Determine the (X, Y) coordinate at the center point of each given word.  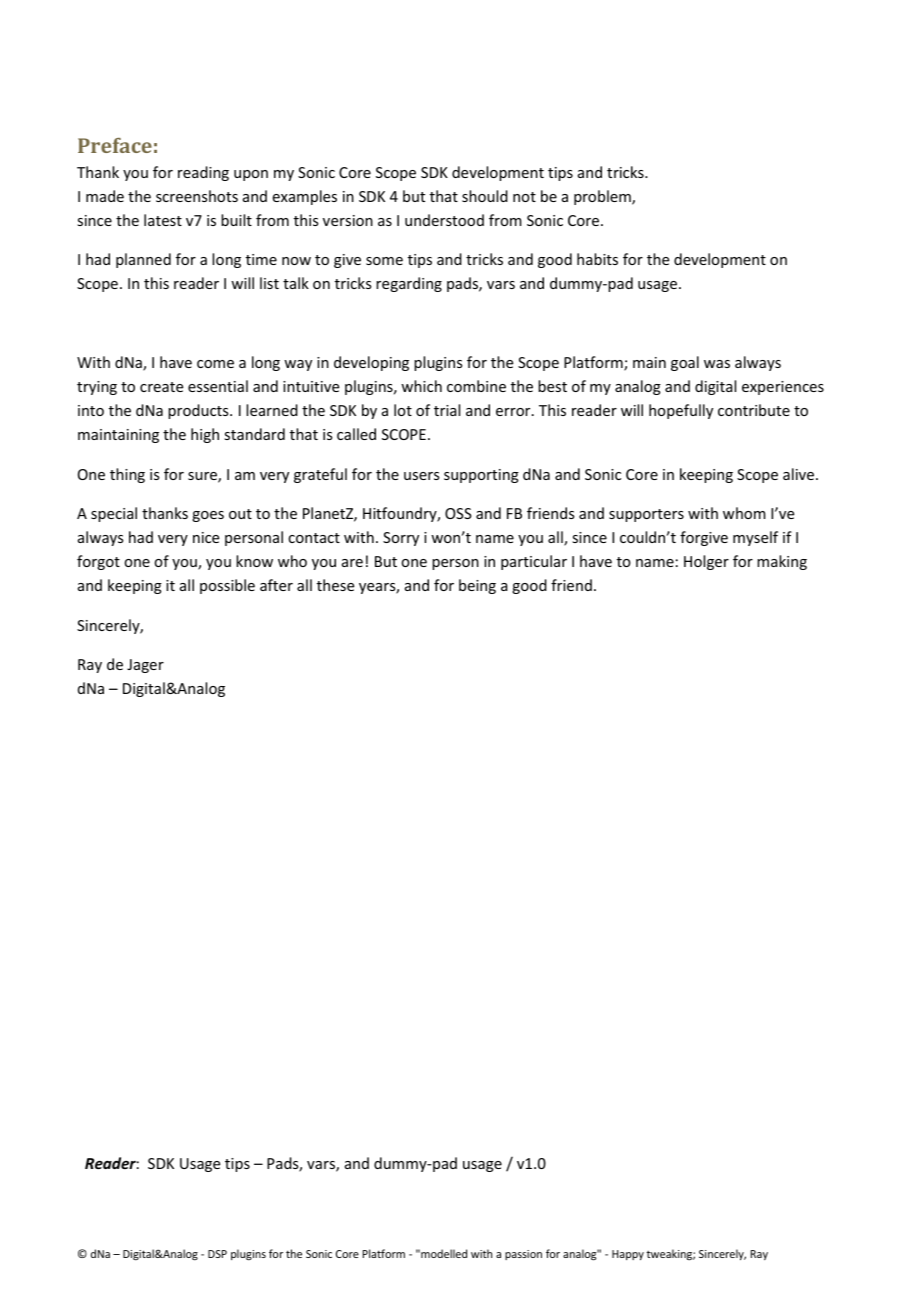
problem (603, 197)
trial (447, 410)
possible (227, 586)
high (205, 435)
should (485, 196)
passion (523, 1255)
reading (203, 173)
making (782, 562)
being (477, 586)
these (335, 585)
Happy (628, 1255)
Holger (706, 562)
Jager (145, 666)
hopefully (681, 411)
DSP (217, 1254)
